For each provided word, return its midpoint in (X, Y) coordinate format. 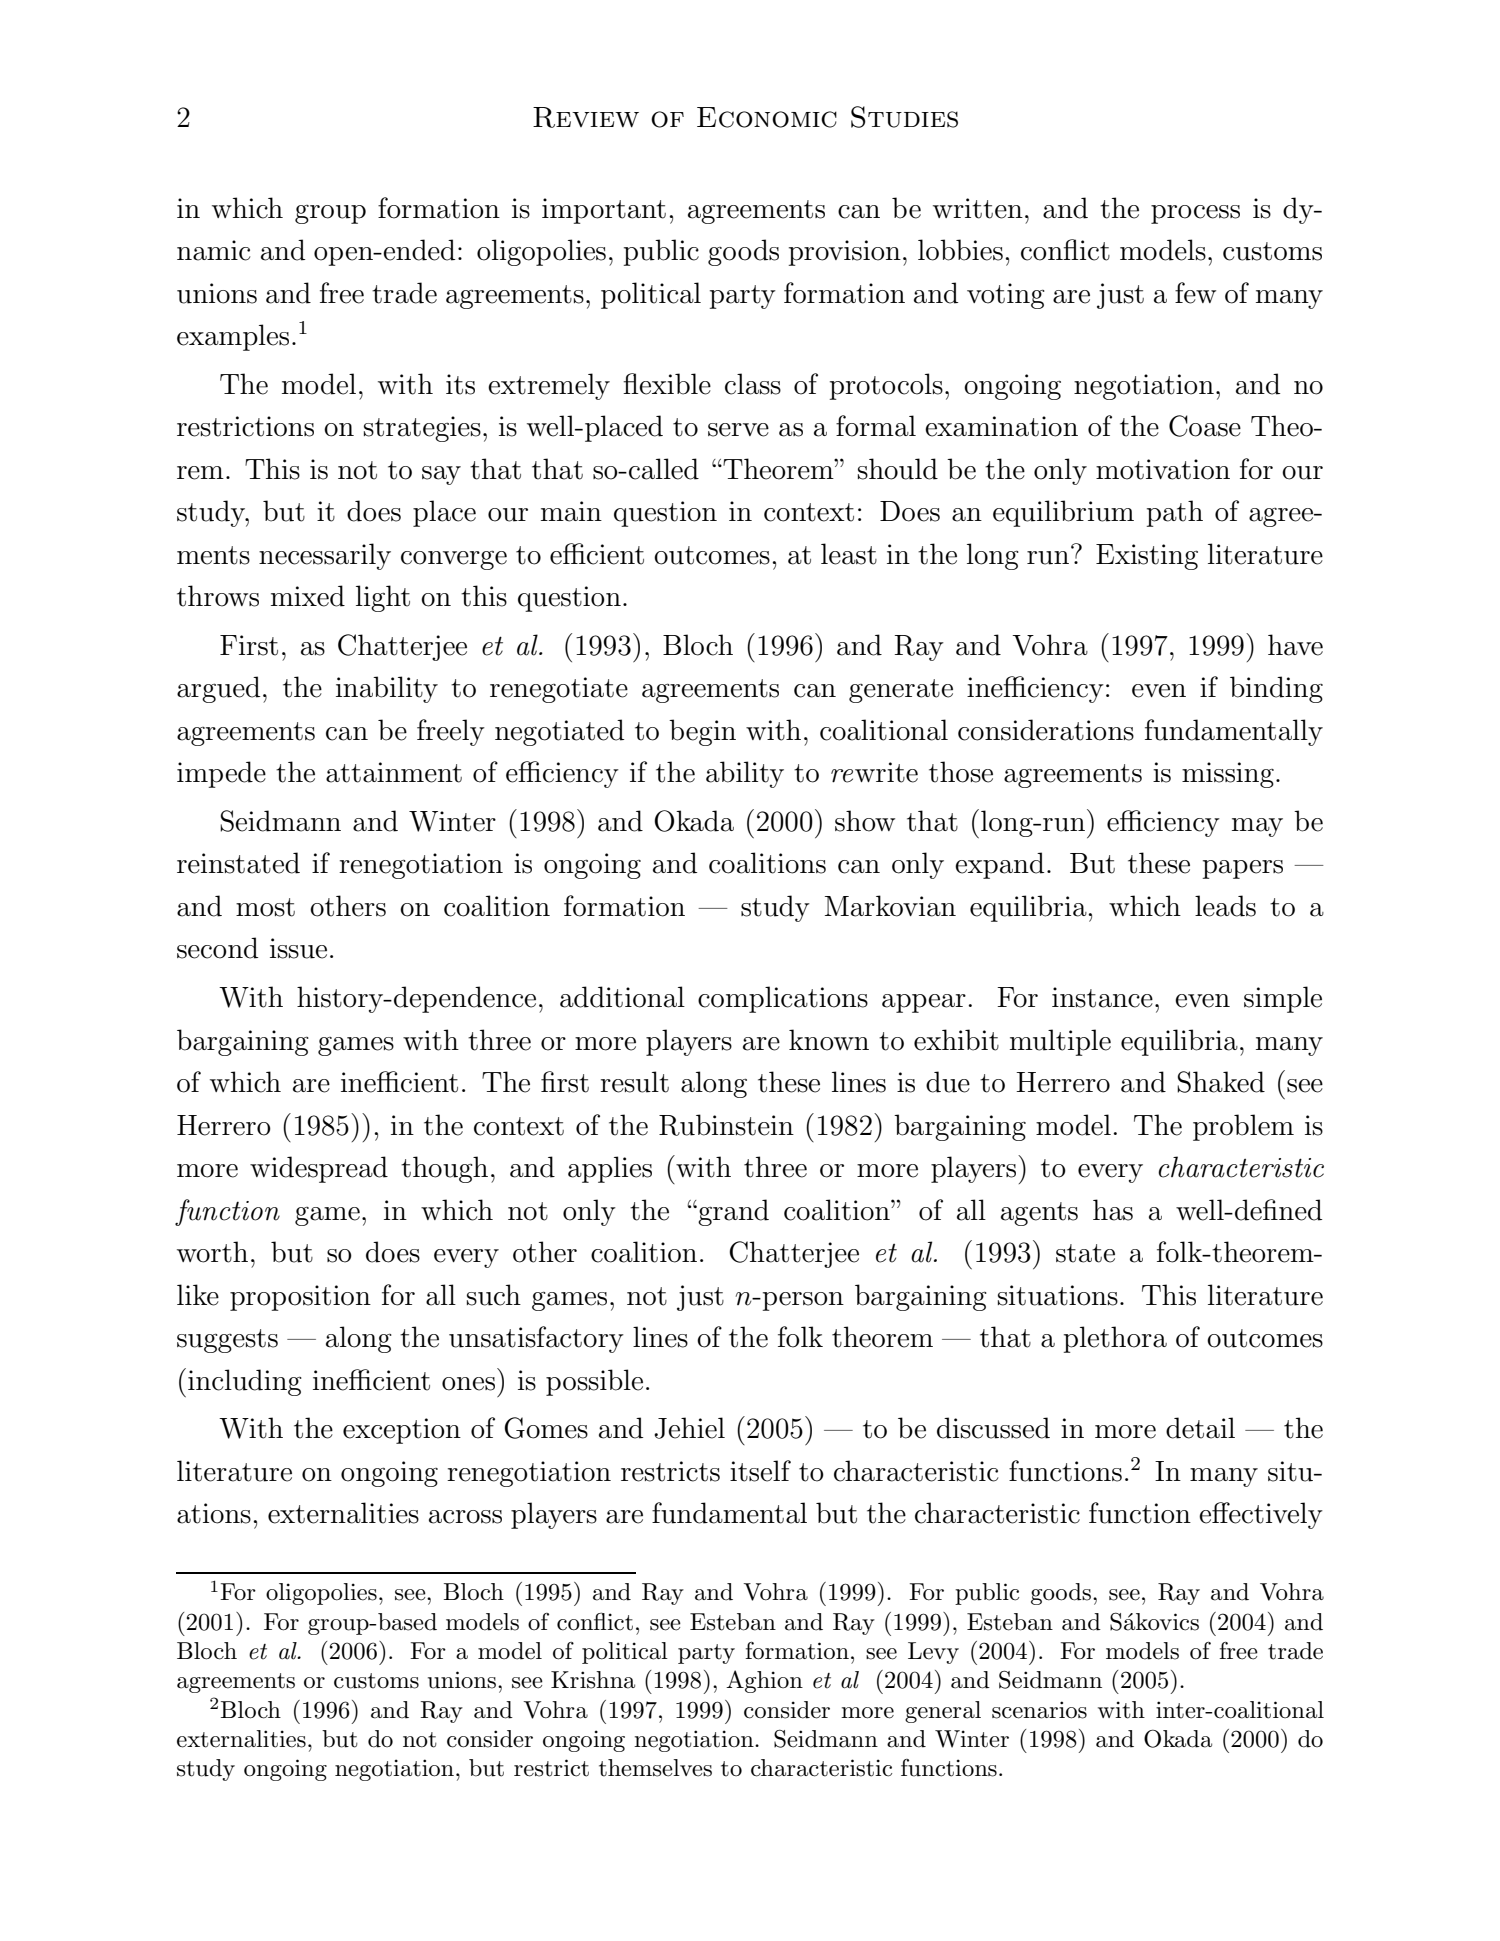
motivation (1163, 469)
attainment (394, 772)
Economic (767, 117)
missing (1228, 775)
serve (738, 430)
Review (586, 117)
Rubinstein (726, 1125)
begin (702, 732)
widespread (319, 1169)
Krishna (593, 1680)
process (1195, 214)
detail (1200, 1428)
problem (1243, 1127)
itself (760, 1471)
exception (402, 1431)
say (441, 475)
